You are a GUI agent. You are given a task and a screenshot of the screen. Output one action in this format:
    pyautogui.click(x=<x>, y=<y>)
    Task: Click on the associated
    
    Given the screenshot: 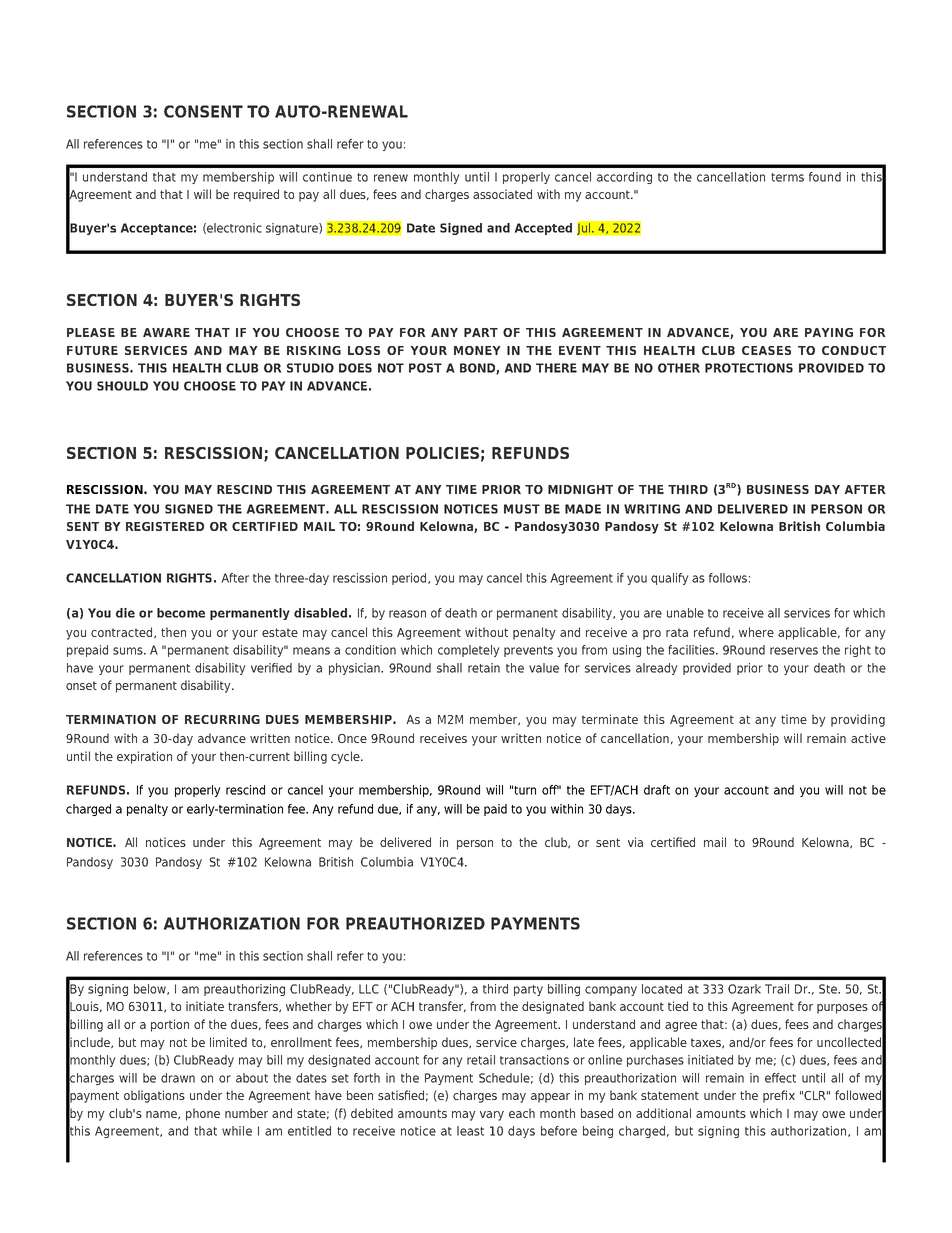 What is the action you would take?
    pyautogui.click(x=502, y=194)
